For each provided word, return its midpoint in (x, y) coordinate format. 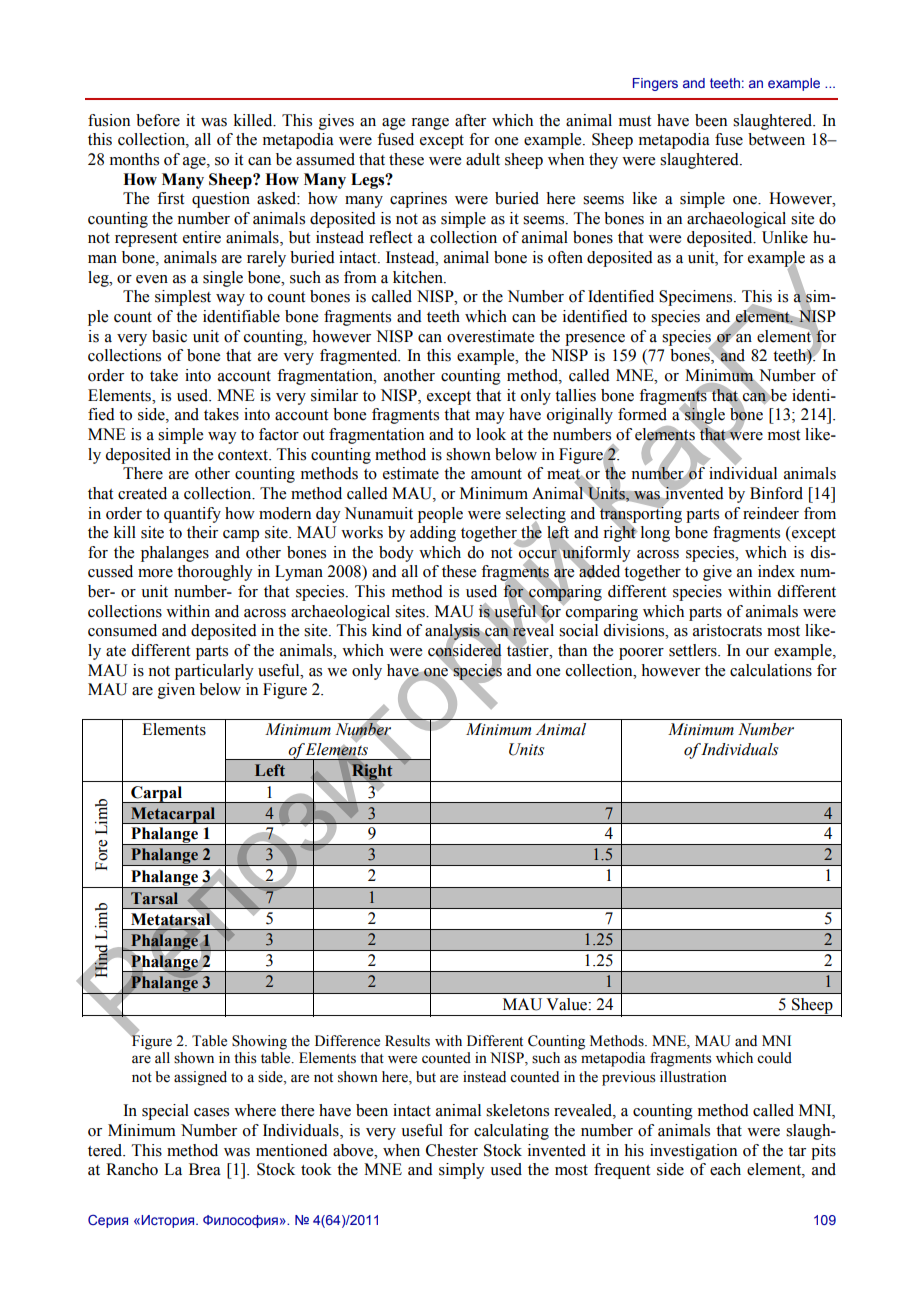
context (244, 455)
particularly (214, 672)
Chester (452, 1150)
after (470, 120)
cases (211, 1112)
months (134, 159)
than (572, 650)
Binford (776, 493)
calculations (771, 670)
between (776, 139)
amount (496, 474)
